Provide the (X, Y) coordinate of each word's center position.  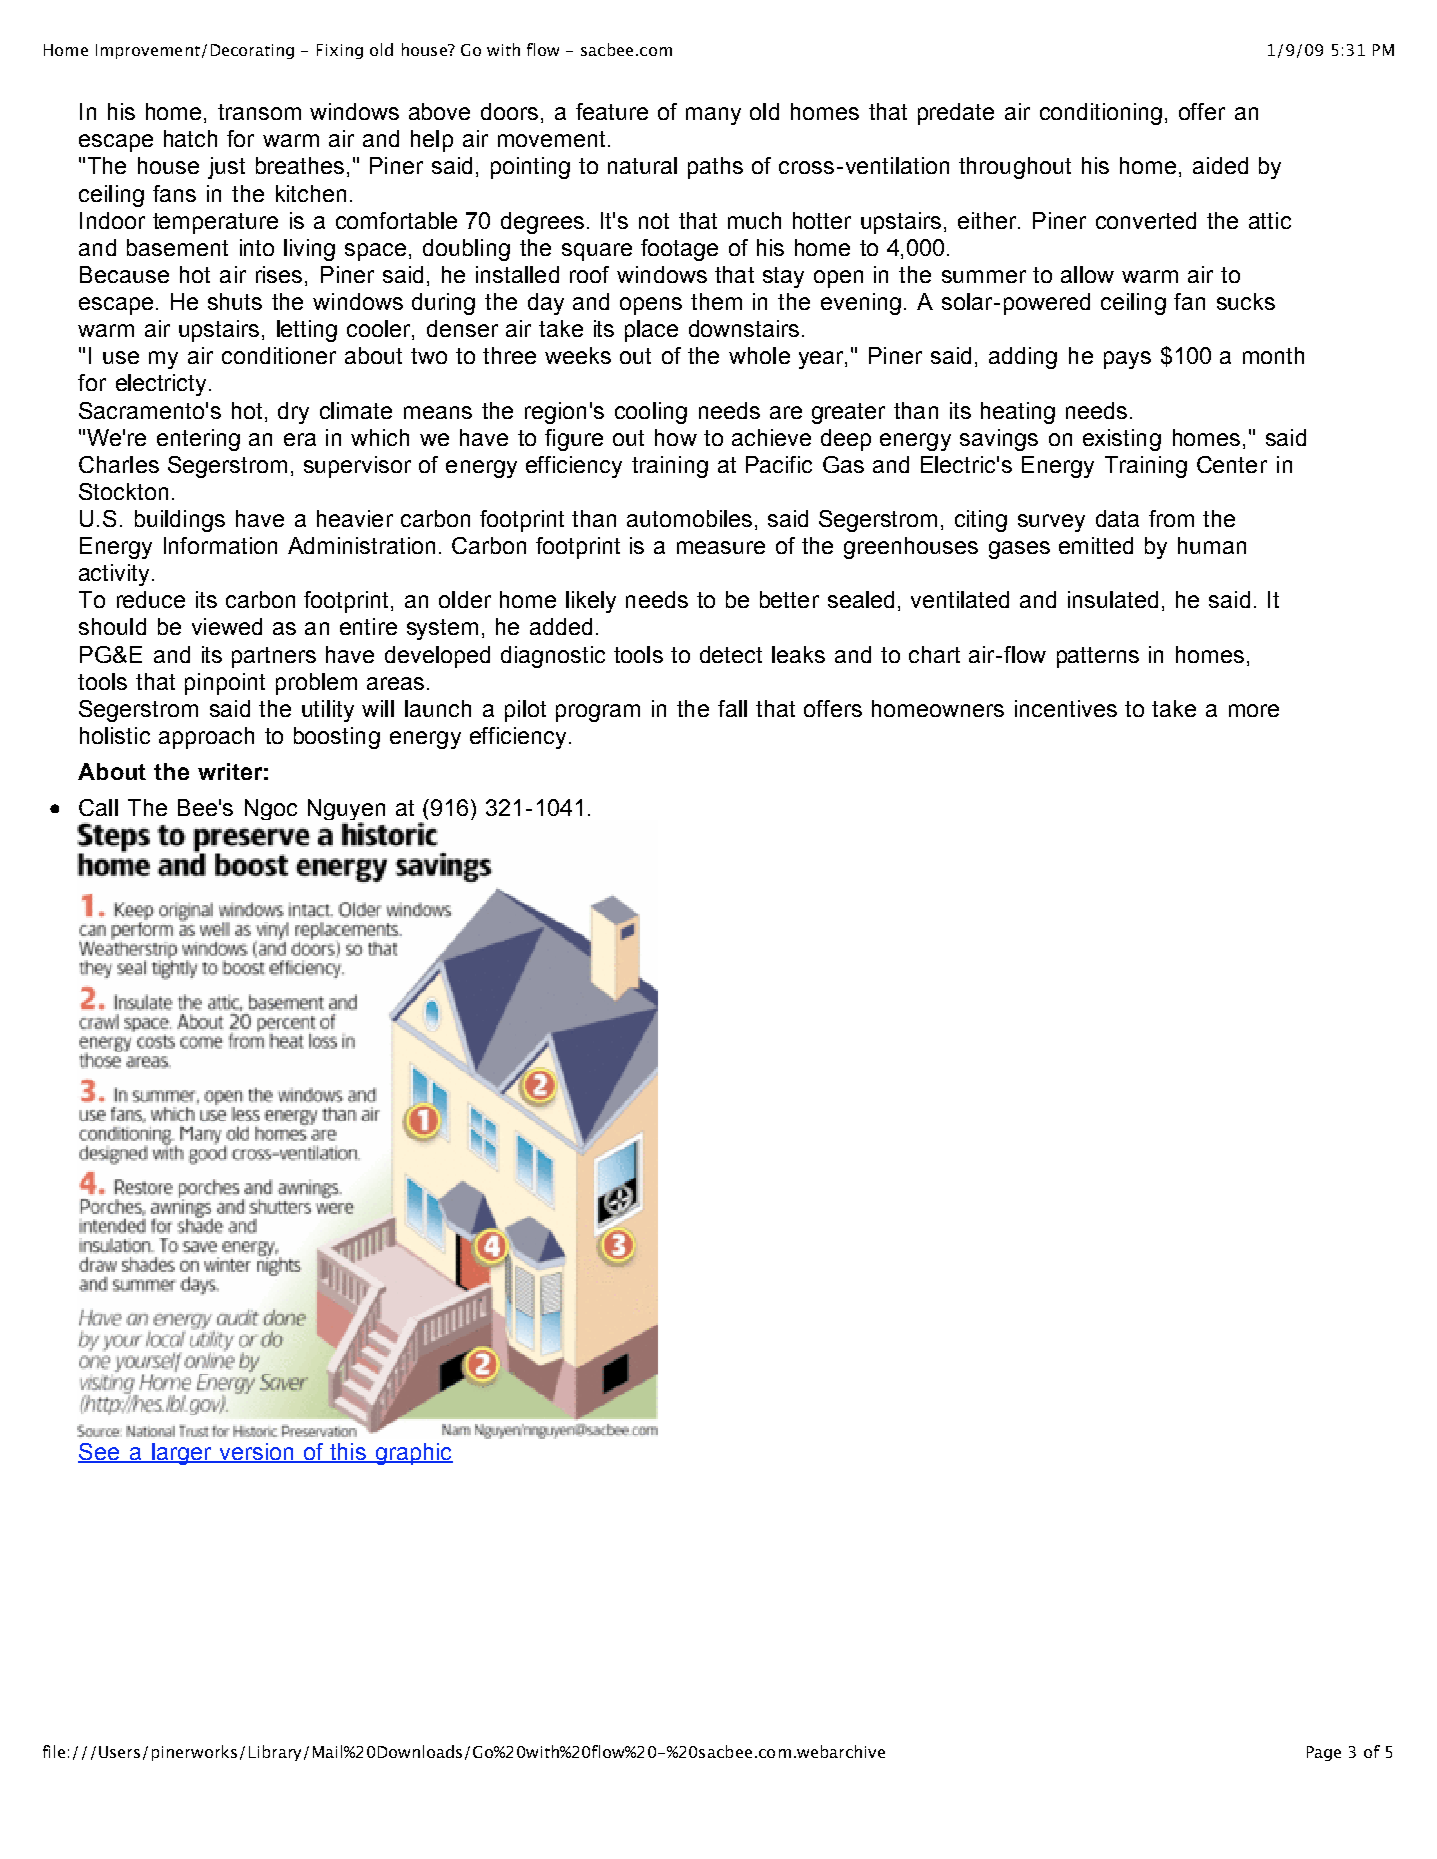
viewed (227, 626)
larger (182, 1454)
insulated (1113, 599)
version (256, 1452)
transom (259, 112)
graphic (413, 1454)
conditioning (1101, 114)
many (713, 116)
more (1254, 710)
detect (731, 654)
